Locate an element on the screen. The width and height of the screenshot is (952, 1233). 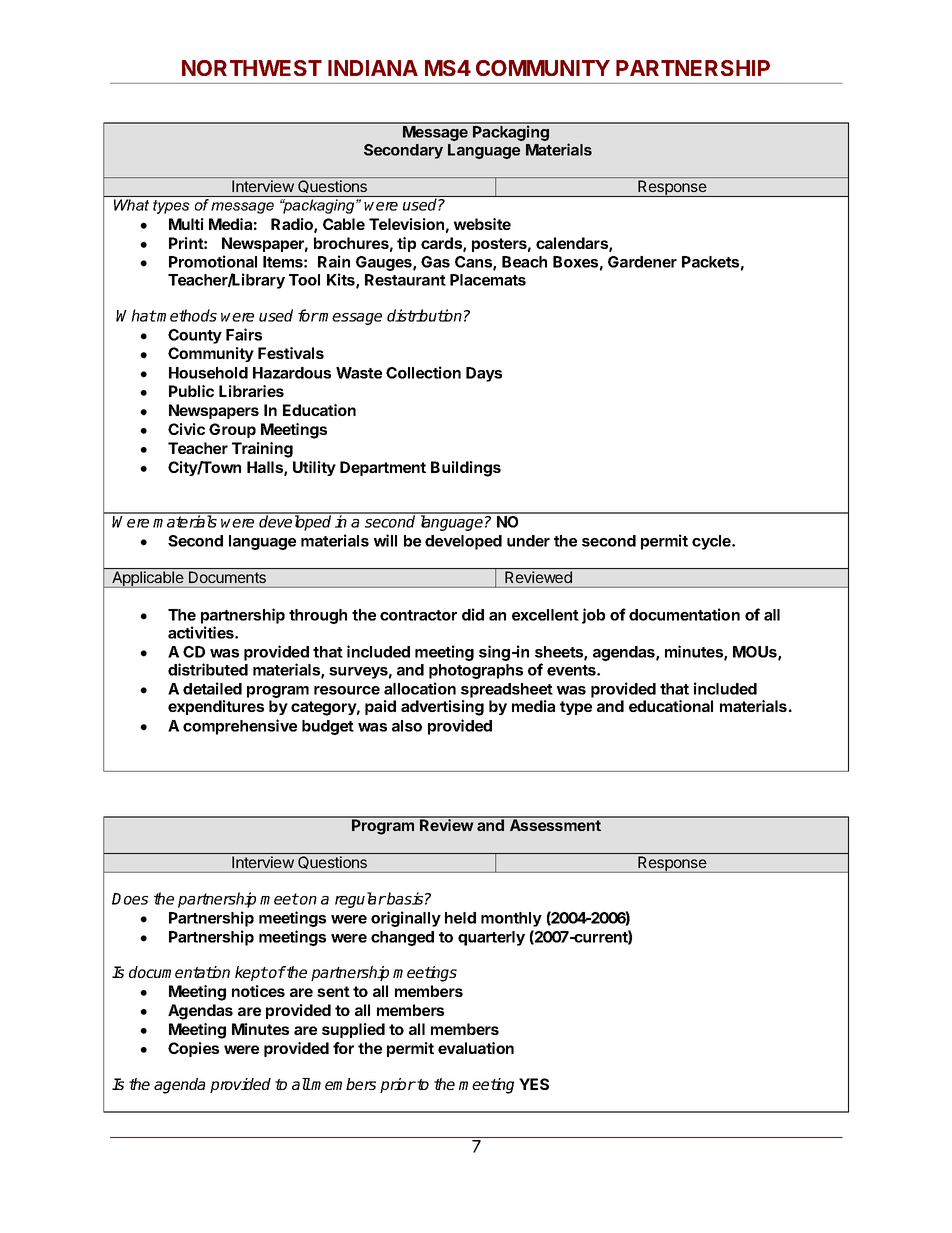
Days is located at coordinates (484, 374).
